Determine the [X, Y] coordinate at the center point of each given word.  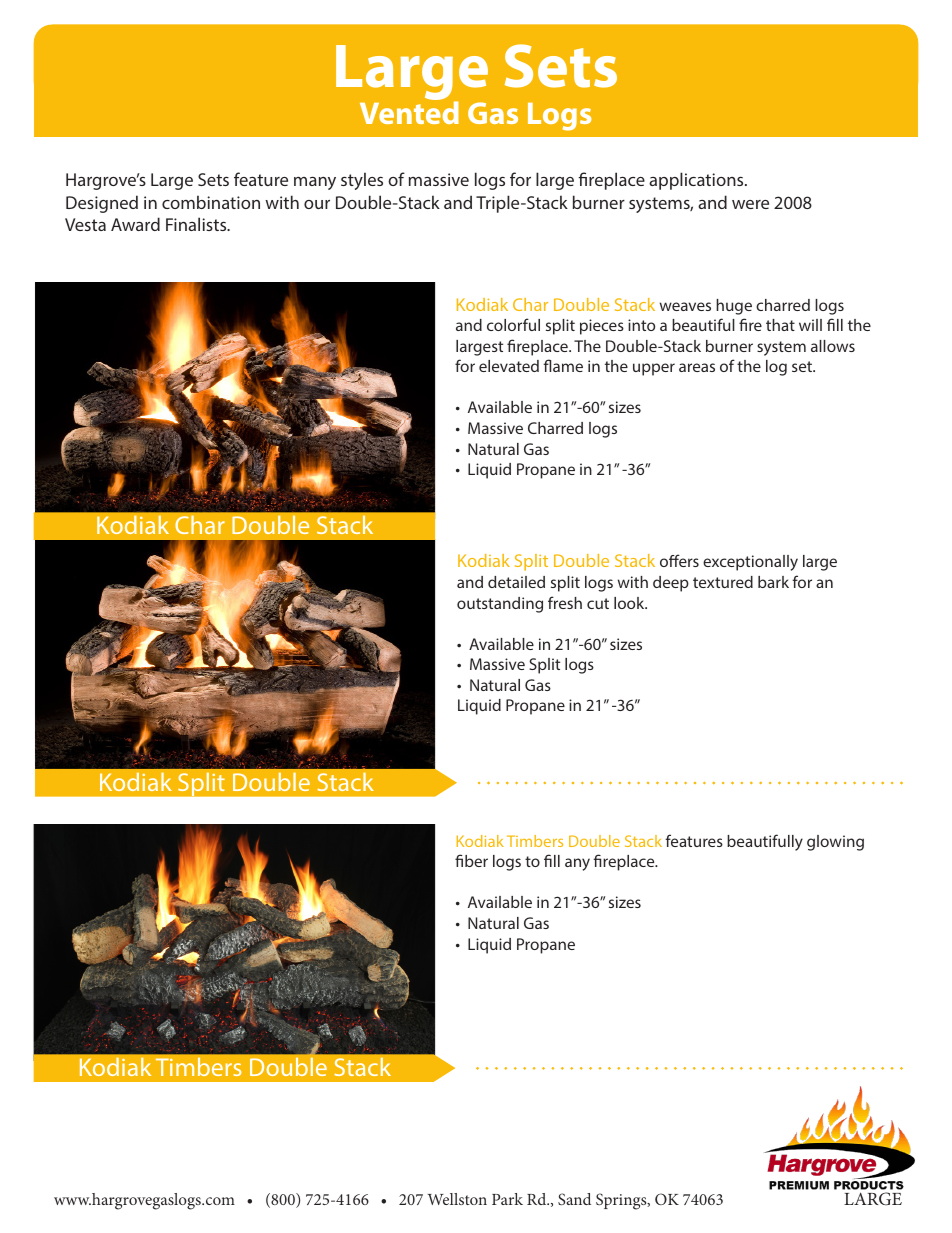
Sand [574, 1199]
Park [507, 1199]
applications [697, 181]
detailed [516, 582]
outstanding [500, 605]
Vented [409, 111]
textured [723, 582]
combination [211, 202]
